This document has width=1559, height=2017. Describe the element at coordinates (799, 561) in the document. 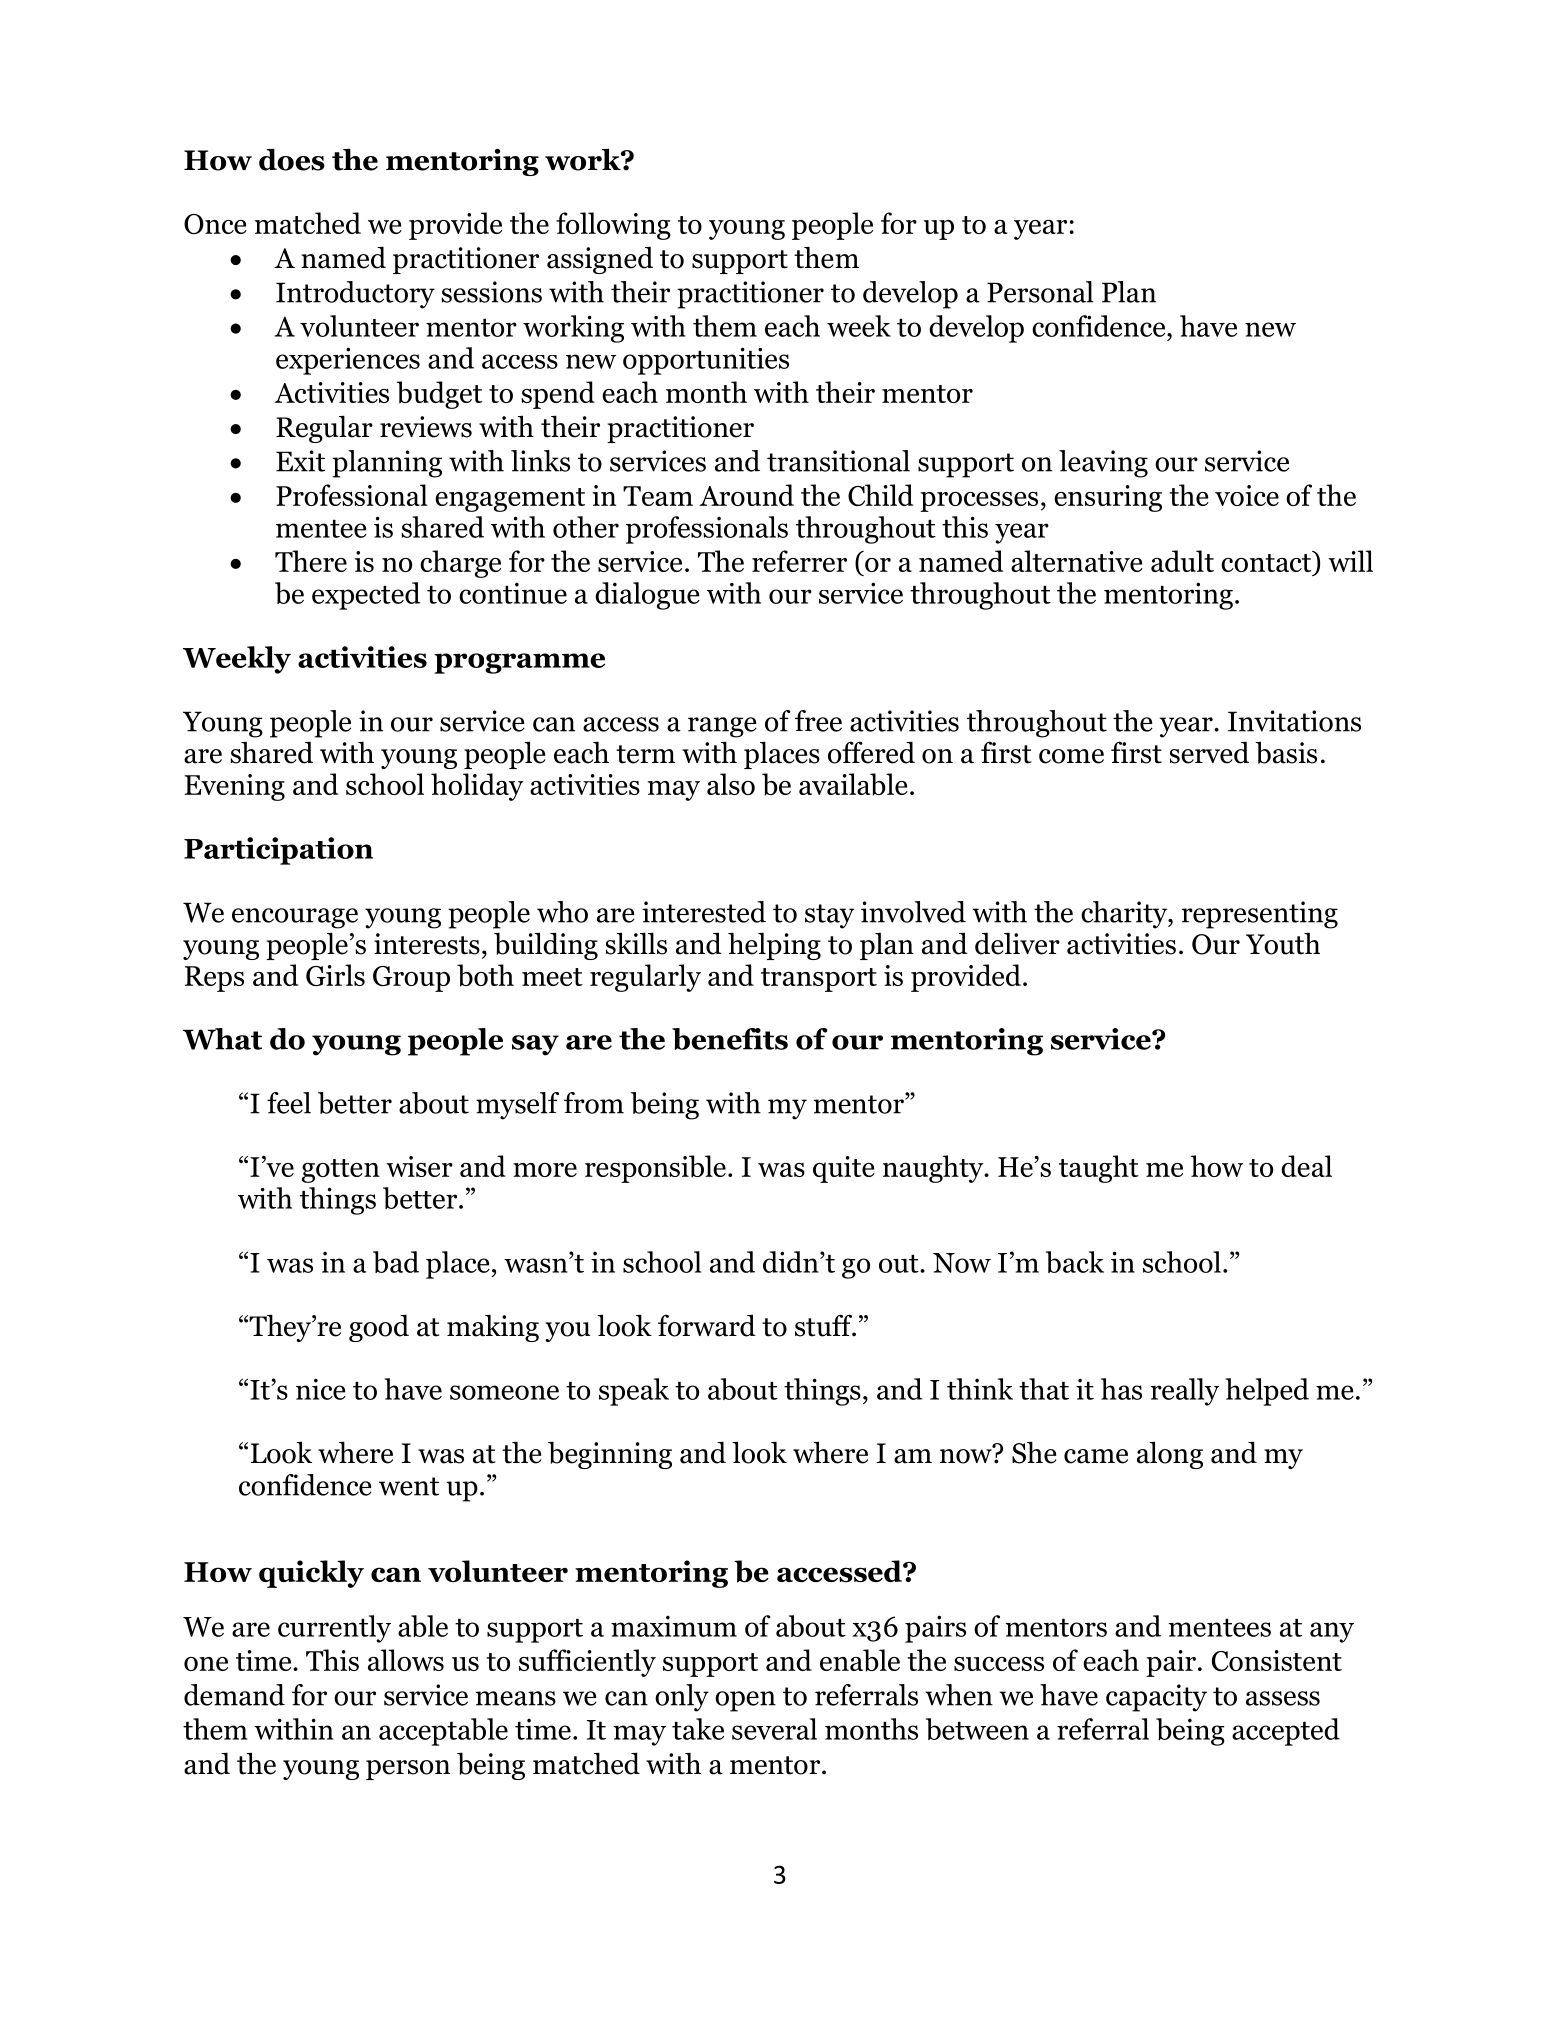

I see `referrer` at that location.
